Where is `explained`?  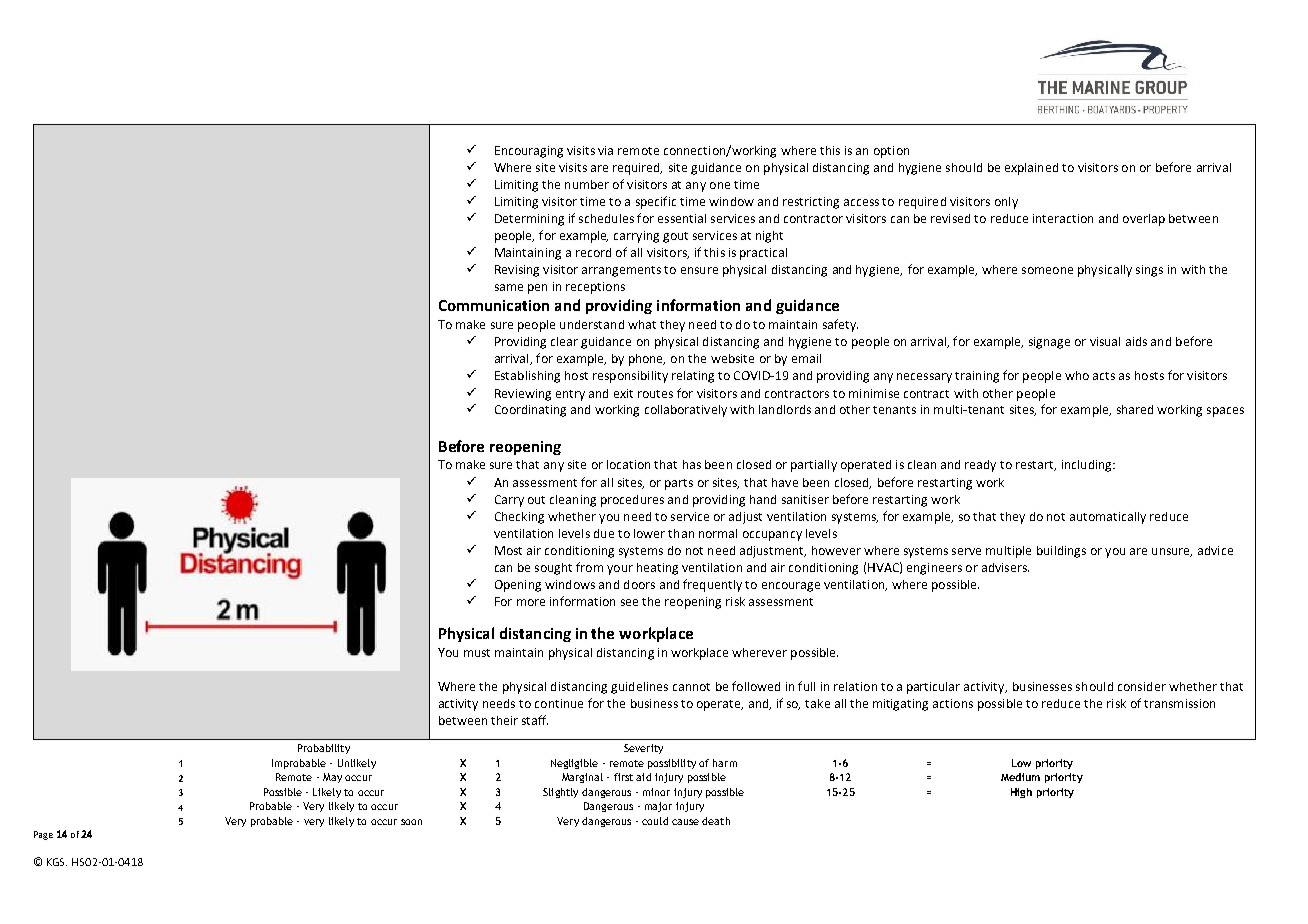
explained is located at coordinates (1031, 169).
